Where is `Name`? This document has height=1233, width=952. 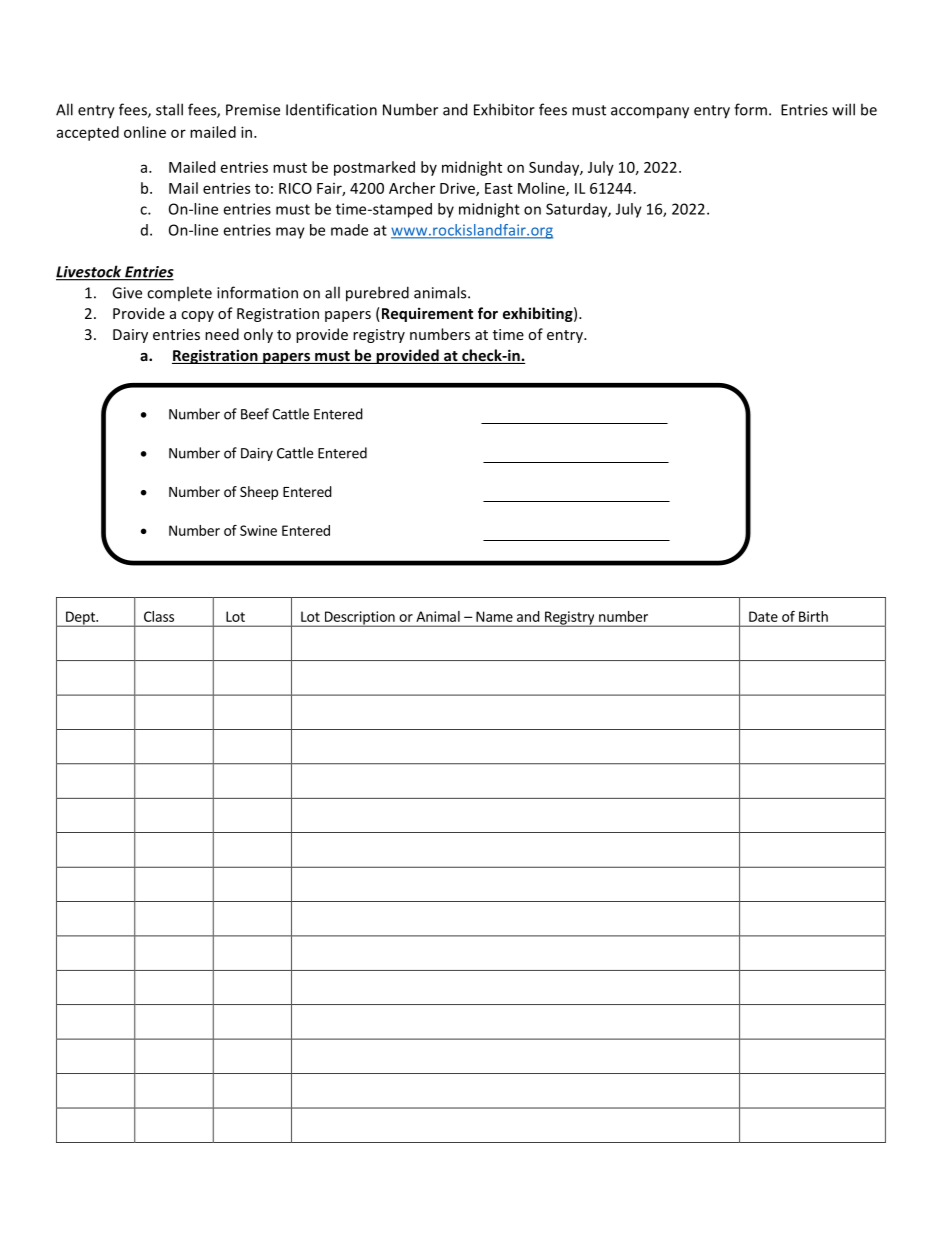 Name is located at coordinates (494, 616).
